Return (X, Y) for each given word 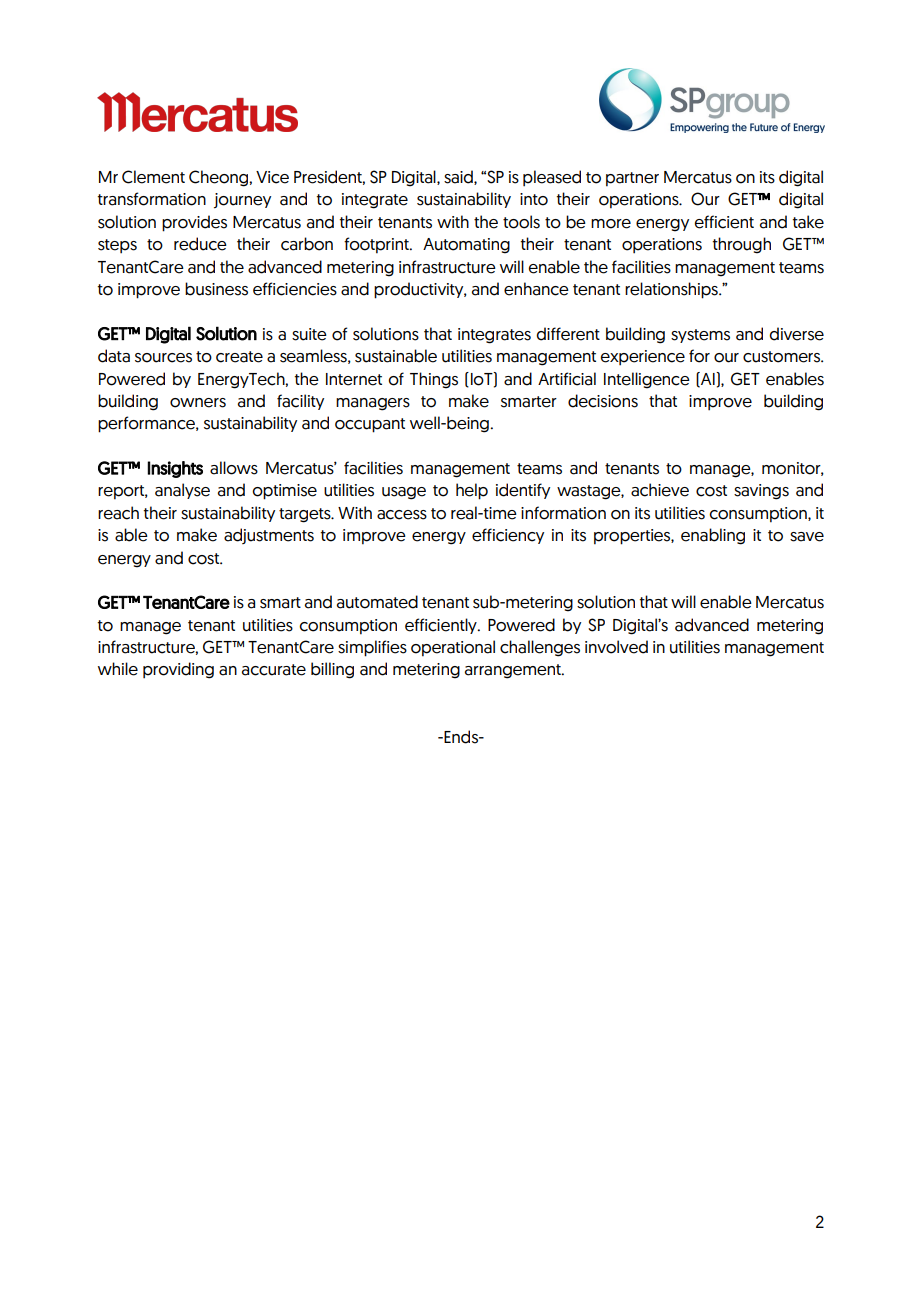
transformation (152, 199)
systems (700, 336)
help (472, 491)
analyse (182, 491)
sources (163, 358)
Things (434, 380)
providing (178, 670)
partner (632, 179)
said (459, 177)
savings (761, 492)
